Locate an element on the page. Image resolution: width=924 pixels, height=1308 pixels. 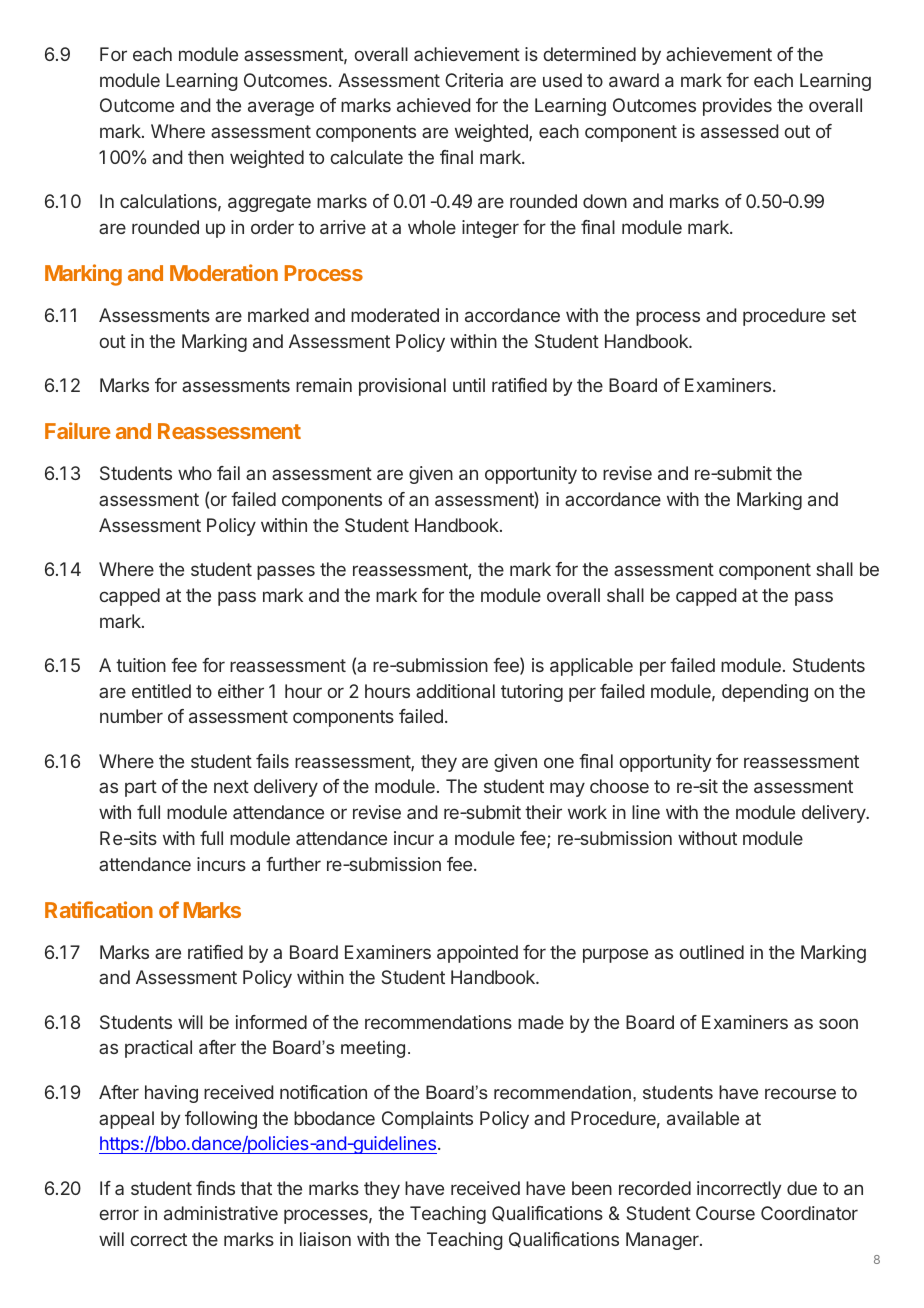
depending is located at coordinates (765, 693).
